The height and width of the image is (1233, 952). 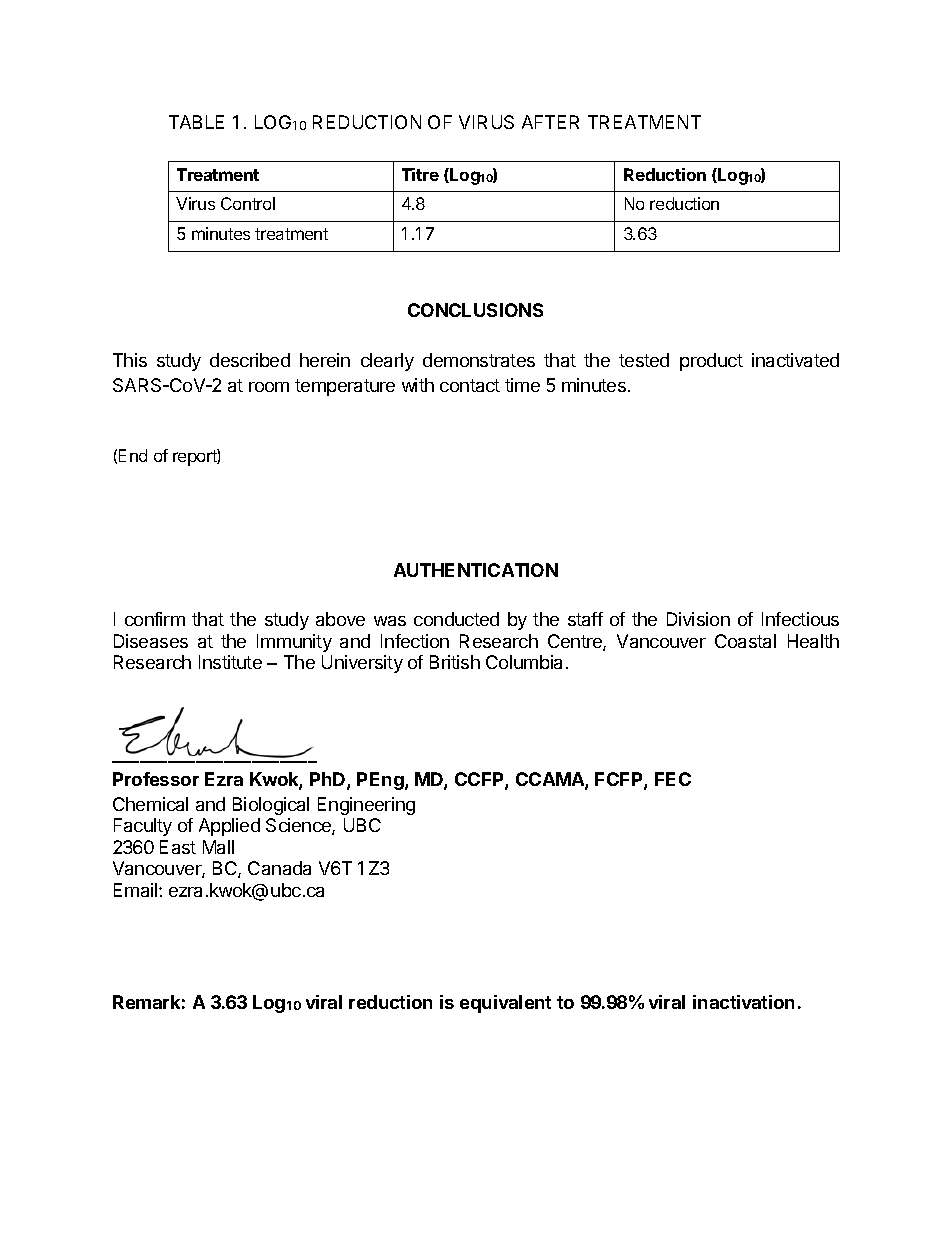 What do you see at coordinates (795, 360) in the image?
I see `inactivated` at bounding box center [795, 360].
